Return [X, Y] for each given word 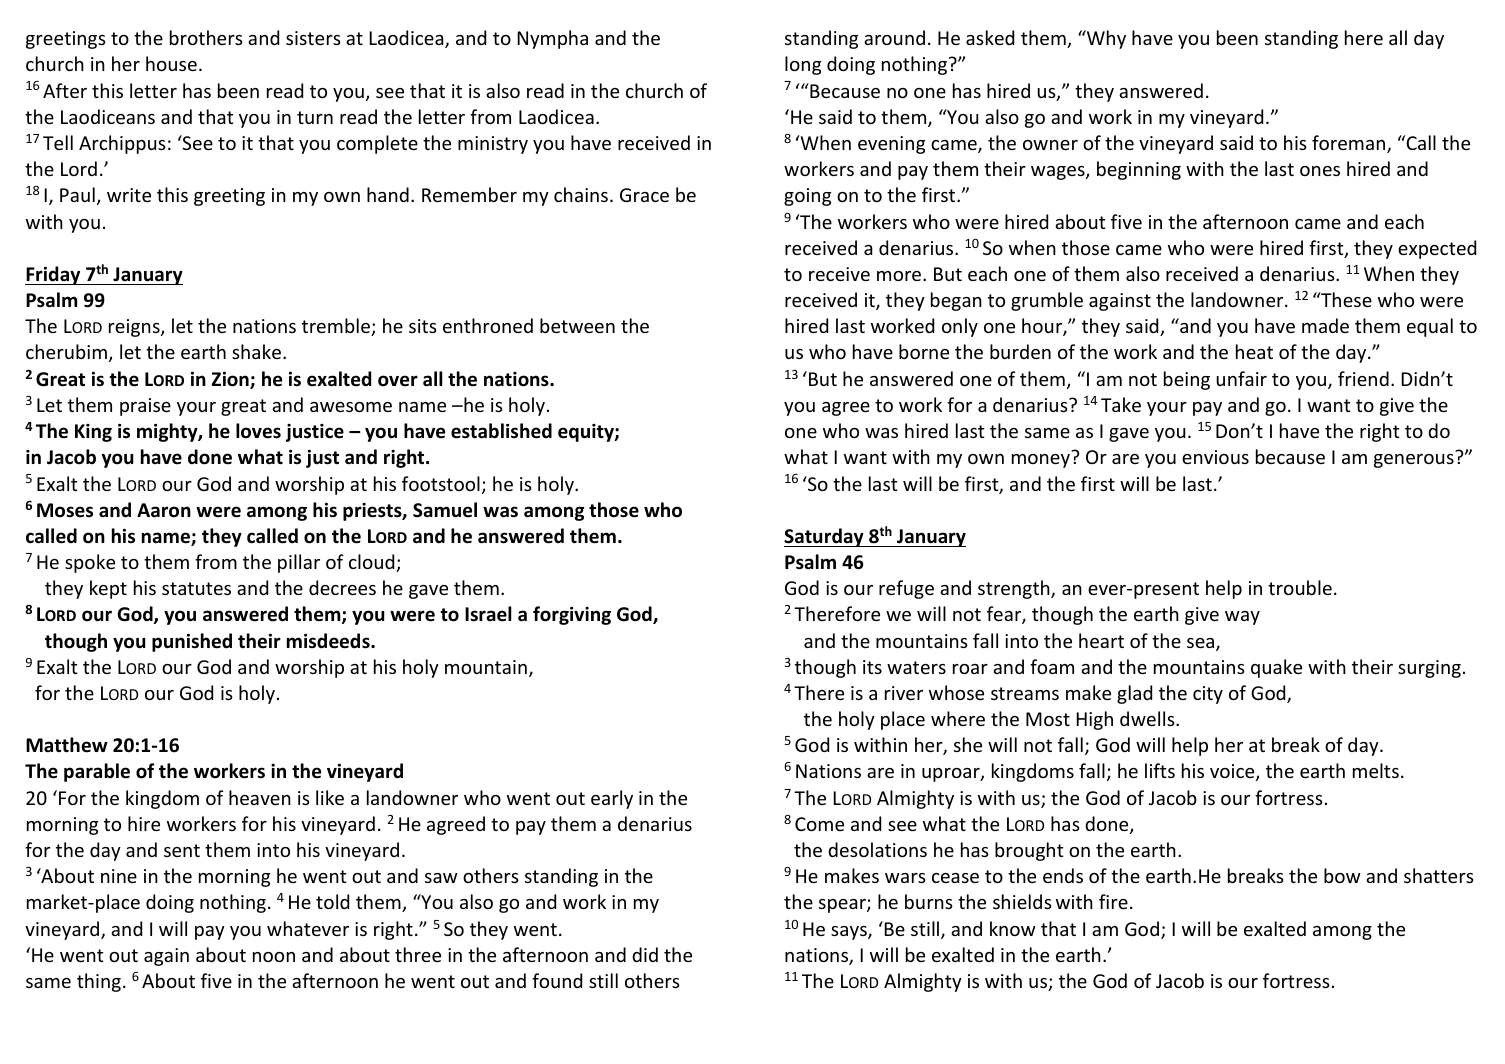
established [501, 431]
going [807, 197]
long [803, 65]
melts [1376, 770]
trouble [1300, 587]
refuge [906, 589]
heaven [260, 797]
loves [258, 431]
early [612, 799]
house [171, 63]
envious [1215, 457]
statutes [196, 588]
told [332, 901]
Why [1105, 39]
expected [1437, 249]
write [129, 195]
